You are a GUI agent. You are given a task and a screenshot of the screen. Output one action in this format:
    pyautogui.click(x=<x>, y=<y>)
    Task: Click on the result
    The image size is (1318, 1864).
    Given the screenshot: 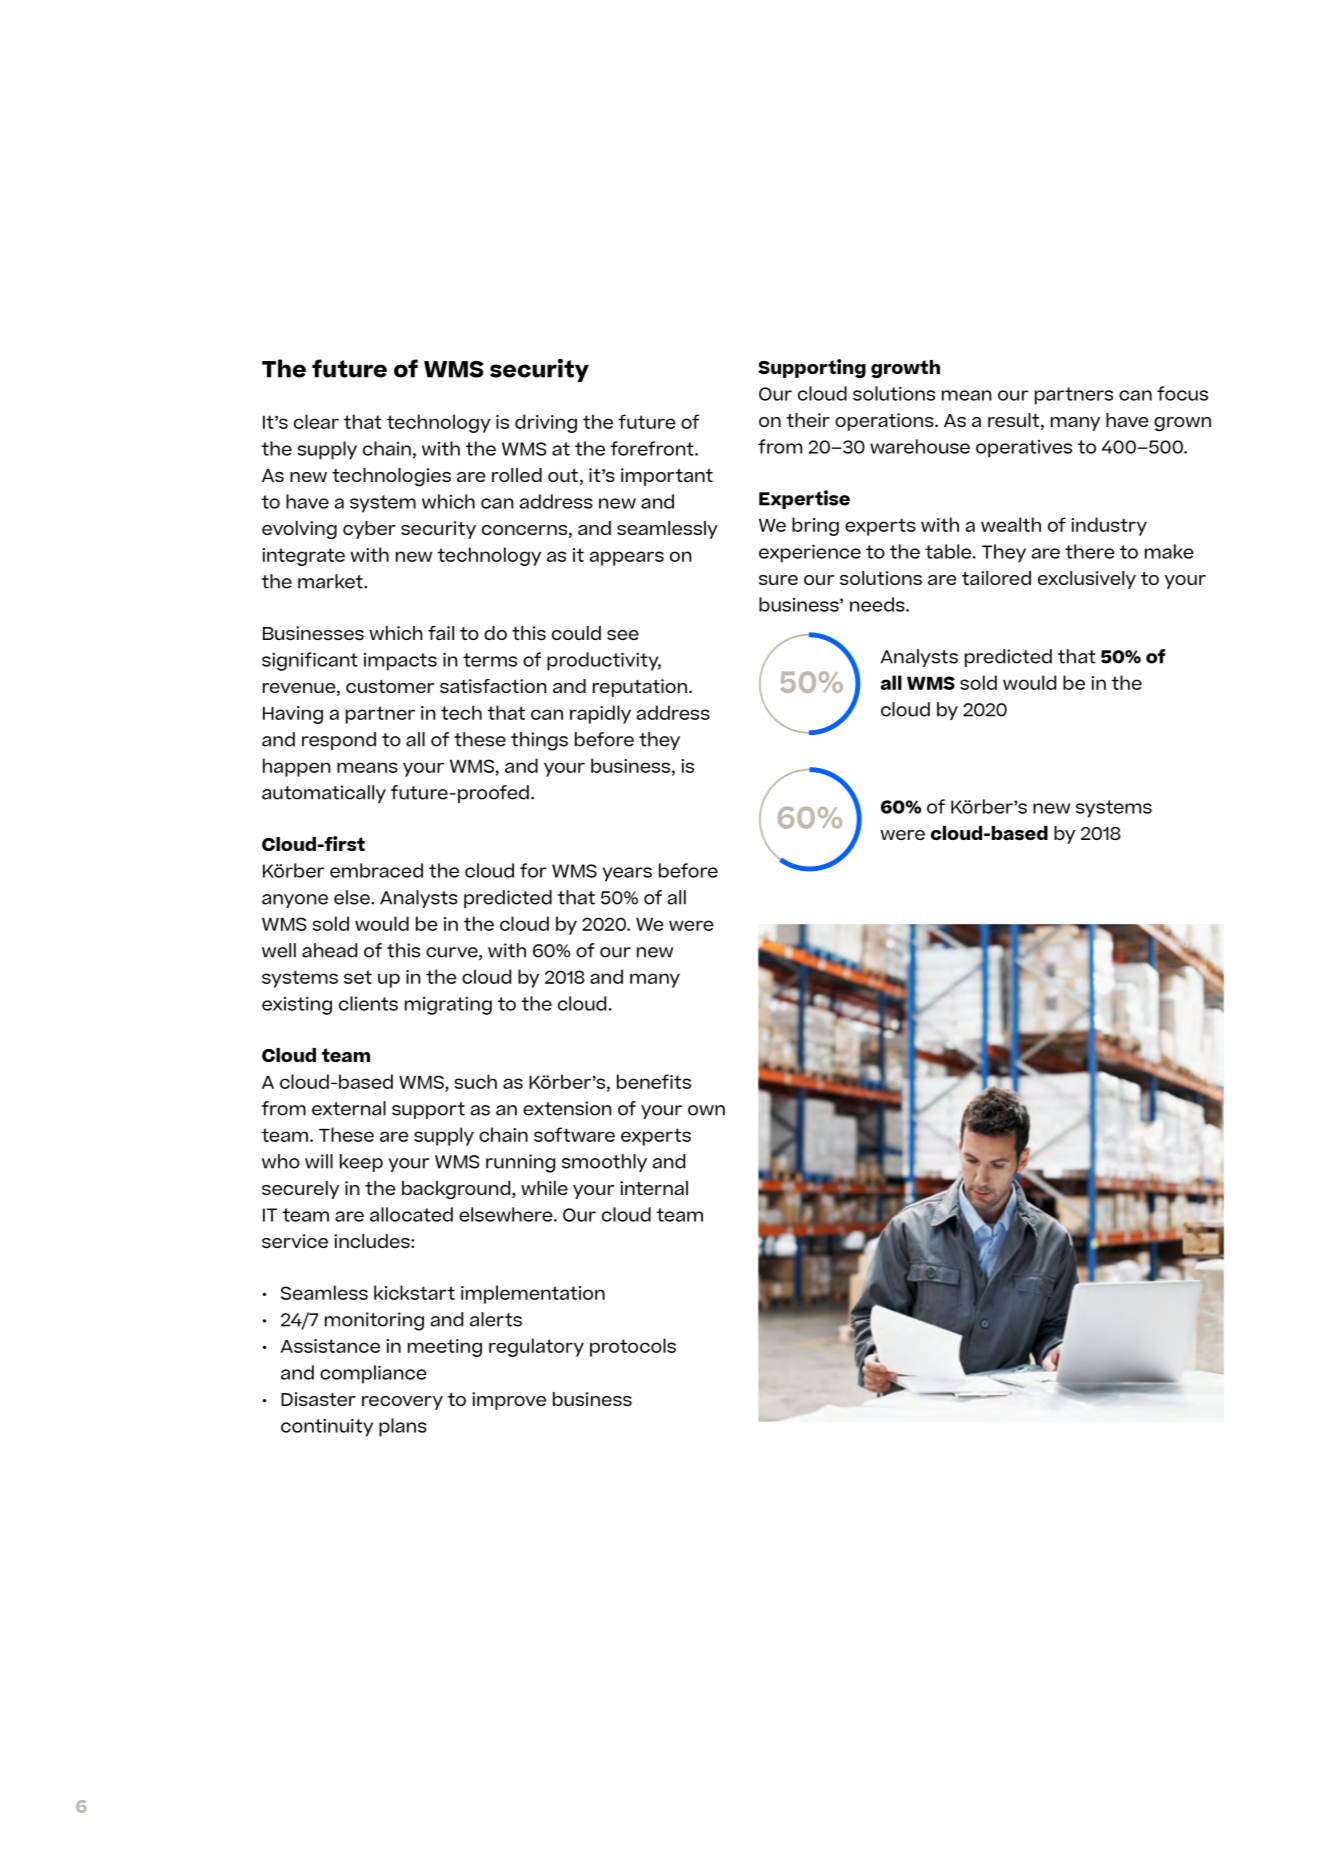 What is the action you would take?
    pyautogui.click(x=1013, y=420)
